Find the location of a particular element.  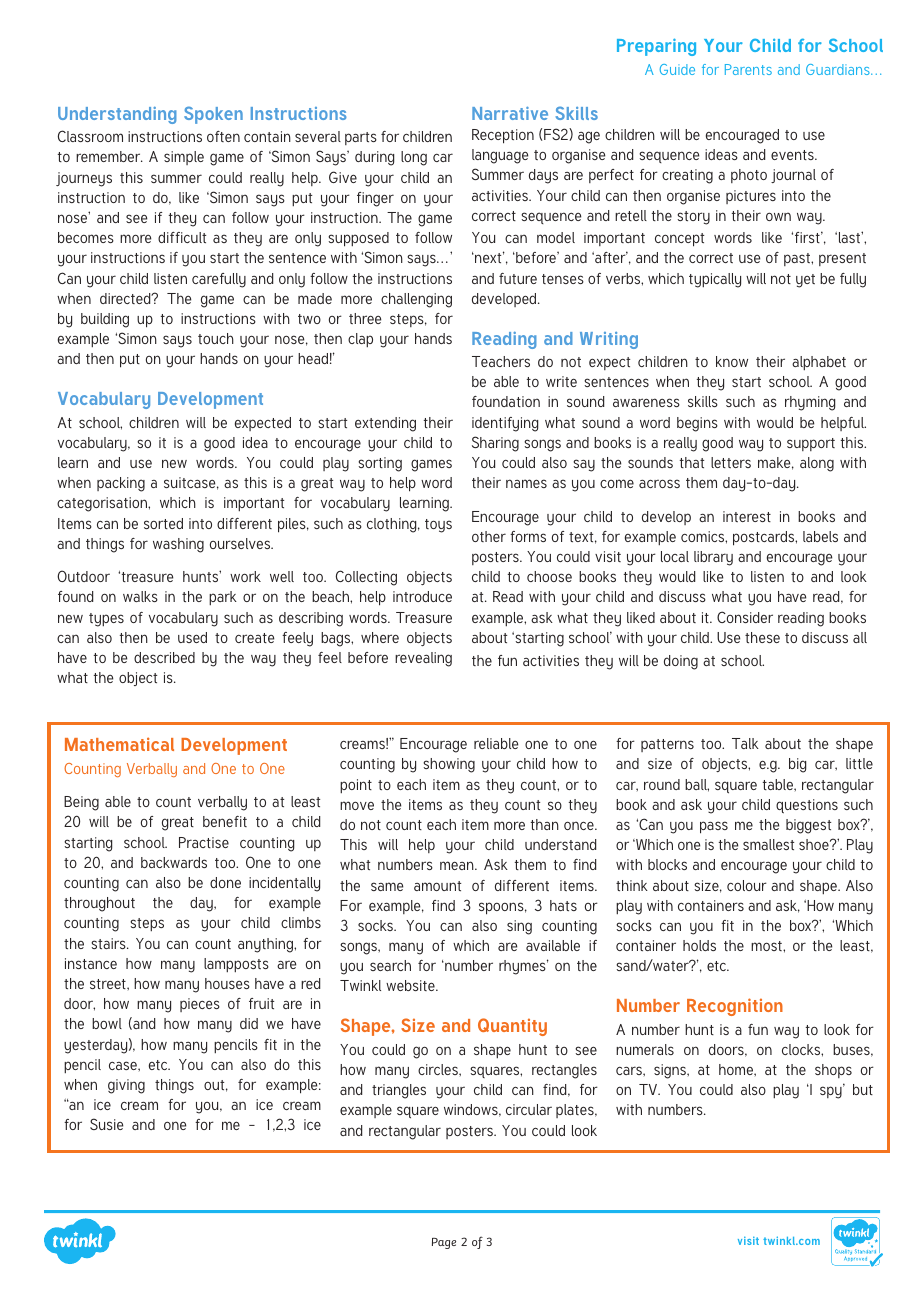

Page is located at coordinates (444, 1243).
